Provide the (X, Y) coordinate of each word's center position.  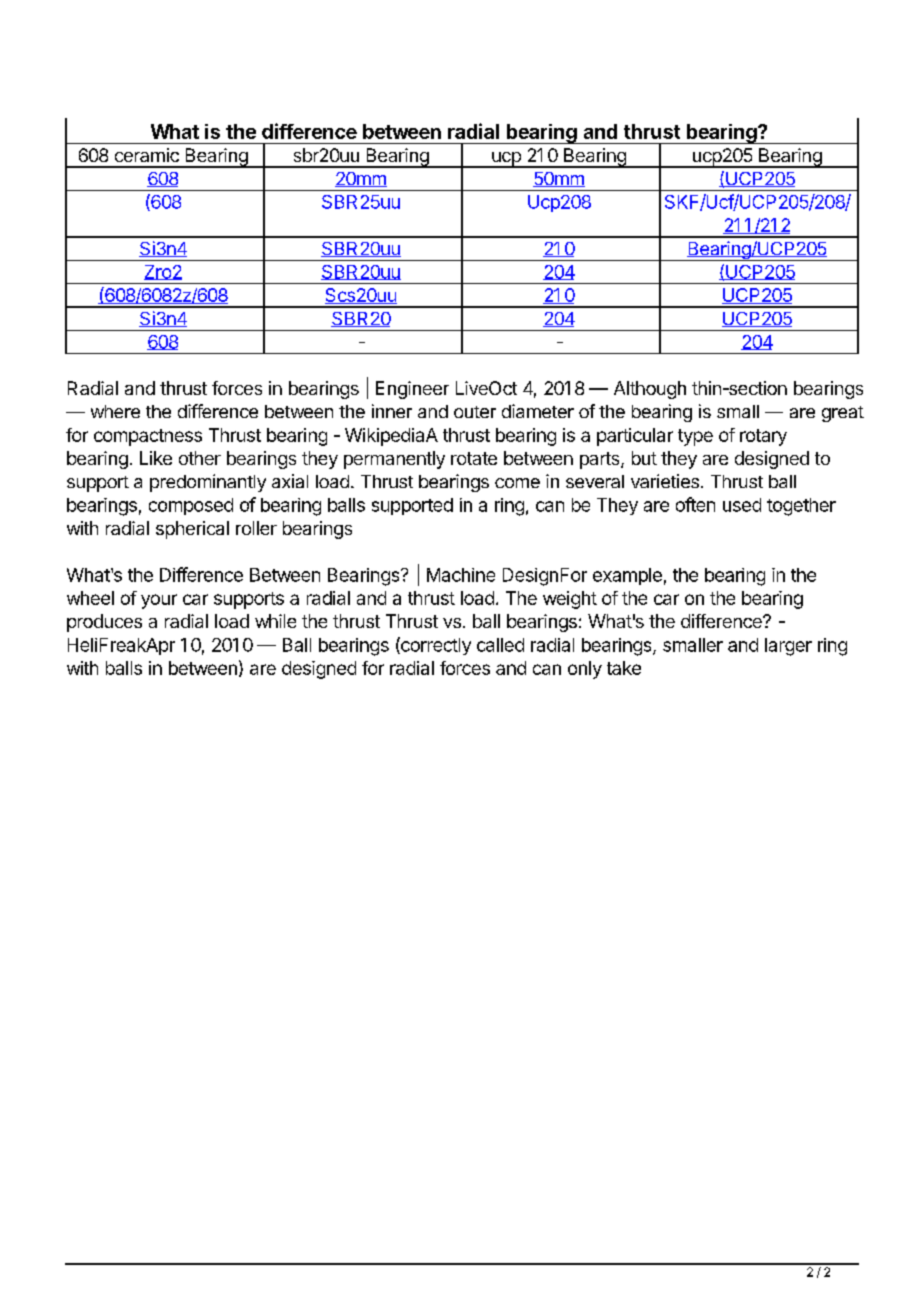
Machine (461, 575)
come (517, 483)
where (115, 411)
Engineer (412, 390)
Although (650, 390)
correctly (435, 646)
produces (104, 623)
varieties (665, 481)
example (627, 576)
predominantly (208, 483)
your (159, 601)
